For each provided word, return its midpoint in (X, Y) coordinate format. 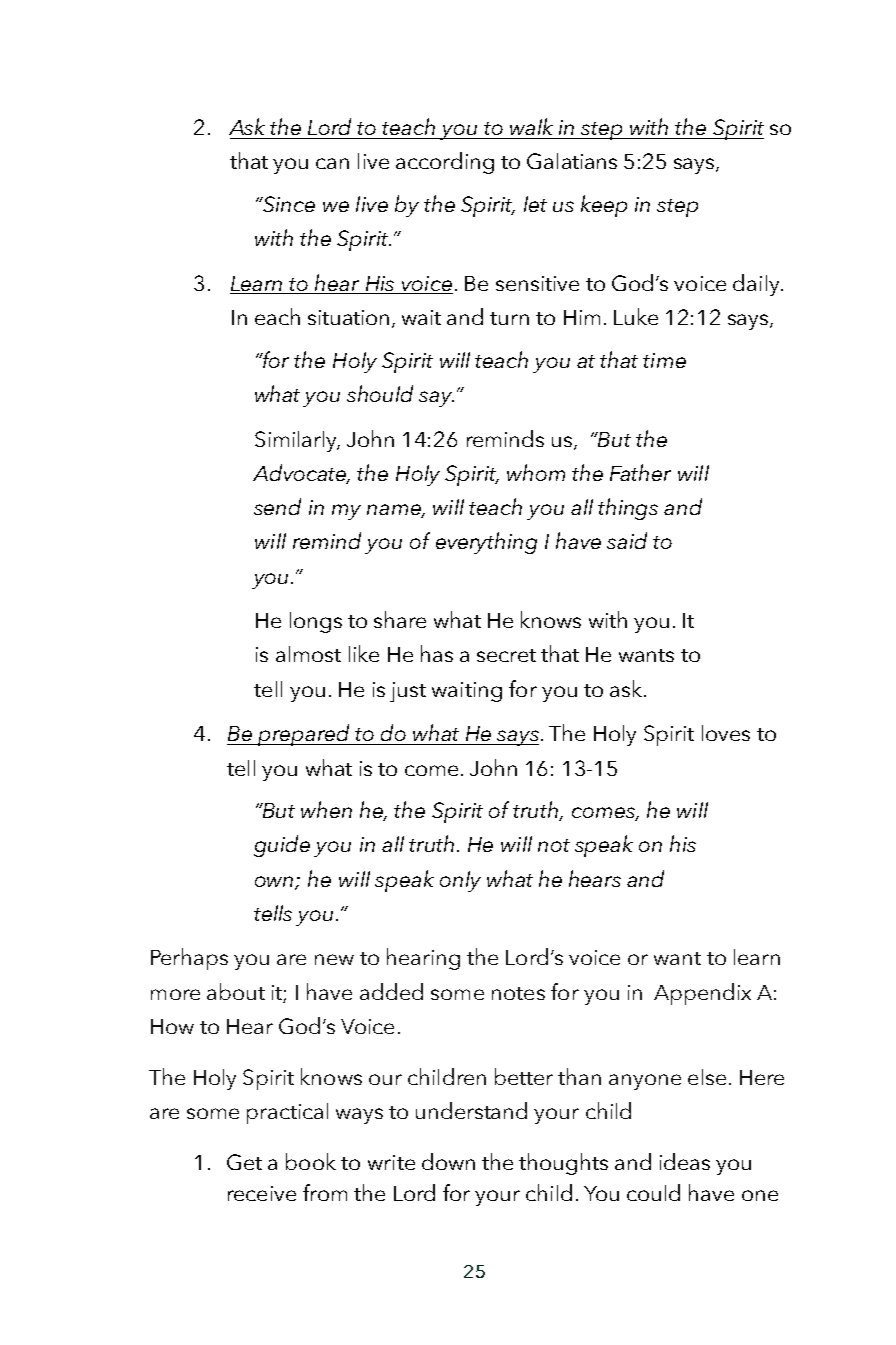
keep (604, 206)
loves (726, 733)
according (445, 163)
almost (308, 654)
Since (288, 204)
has (437, 653)
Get (244, 1162)
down (448, 1161)
